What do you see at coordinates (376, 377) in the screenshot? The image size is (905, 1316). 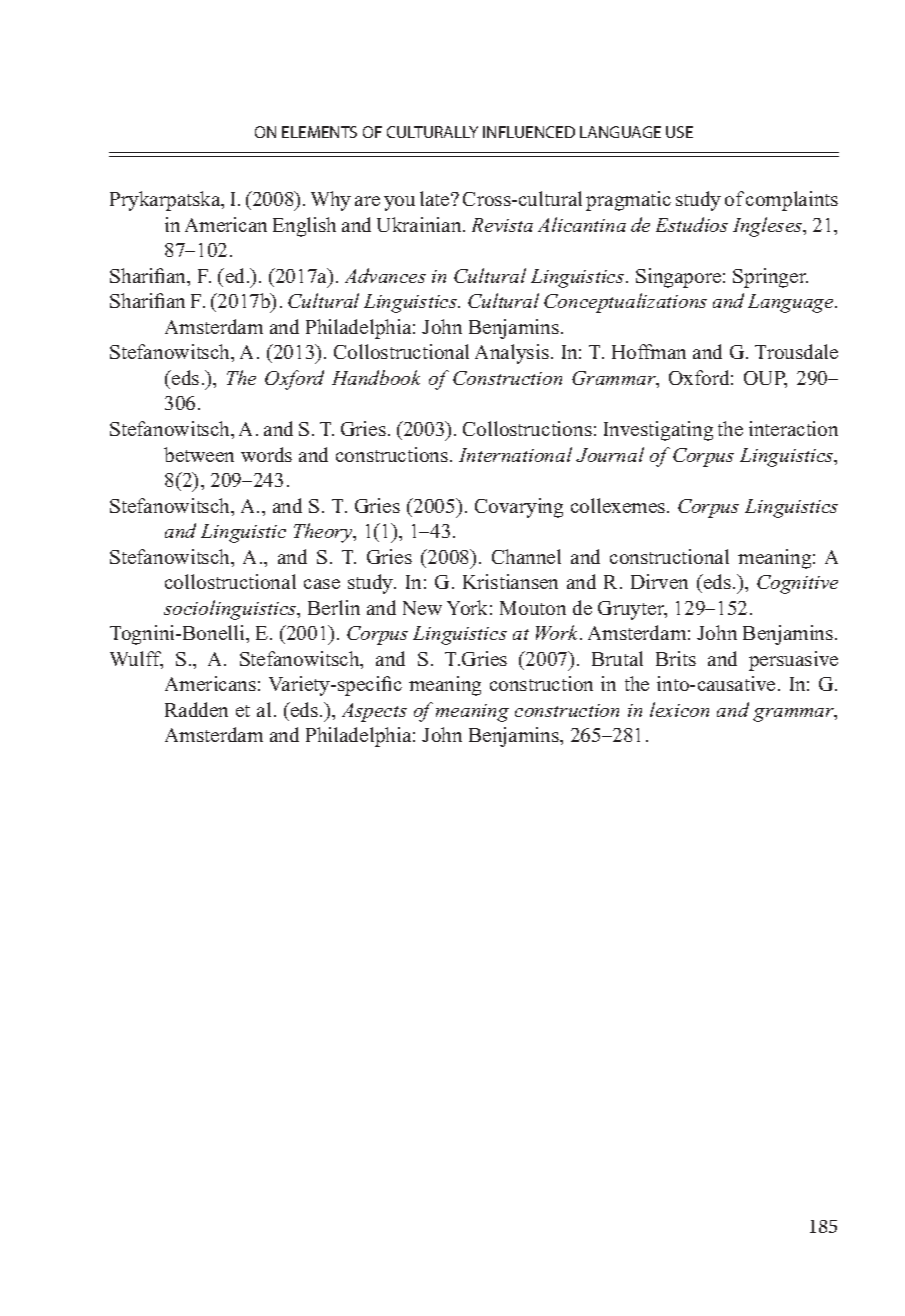 I see `Handbook` at bounding box center [376, 377].
